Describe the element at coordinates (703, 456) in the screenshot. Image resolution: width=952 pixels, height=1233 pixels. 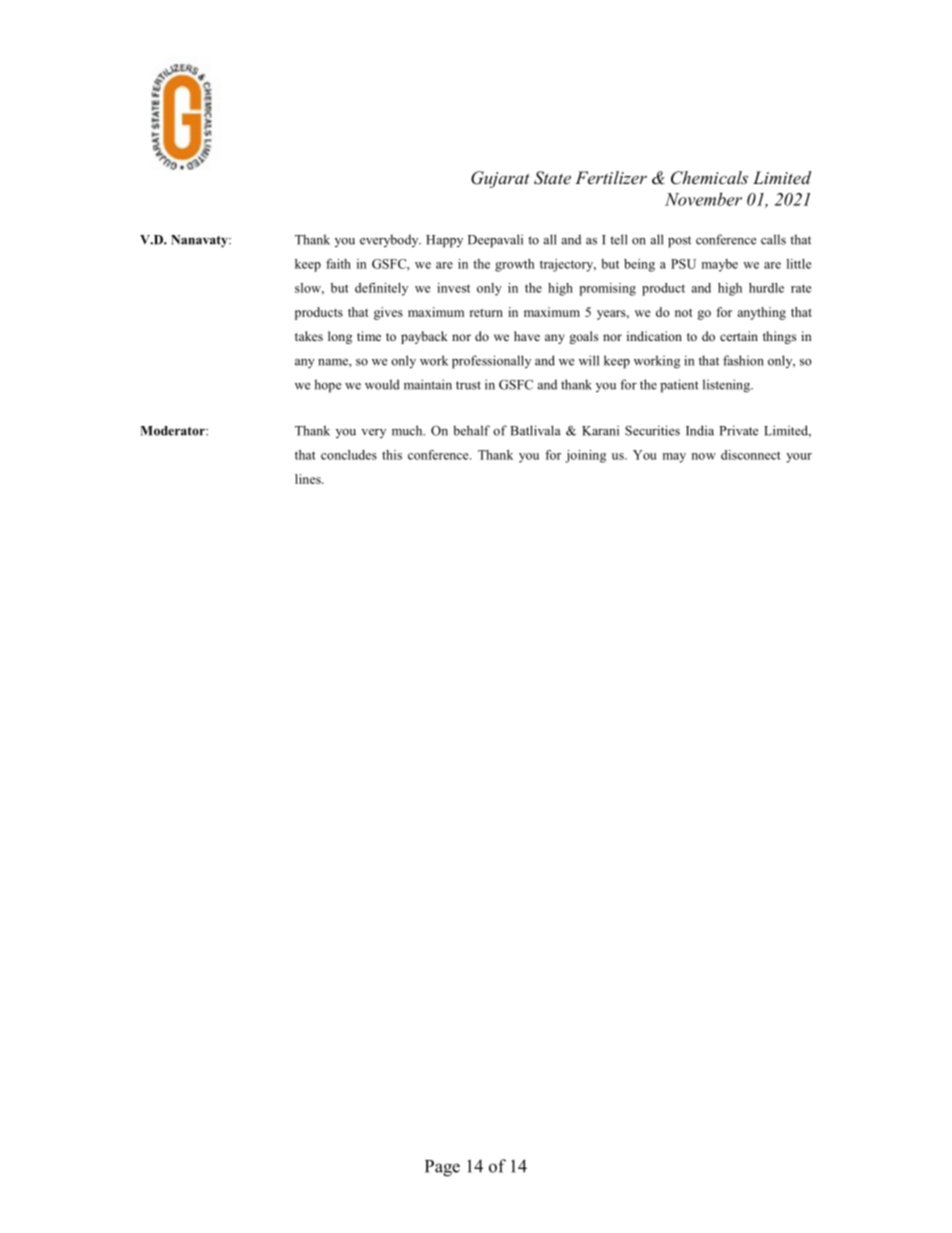
I see `now` at that location.
